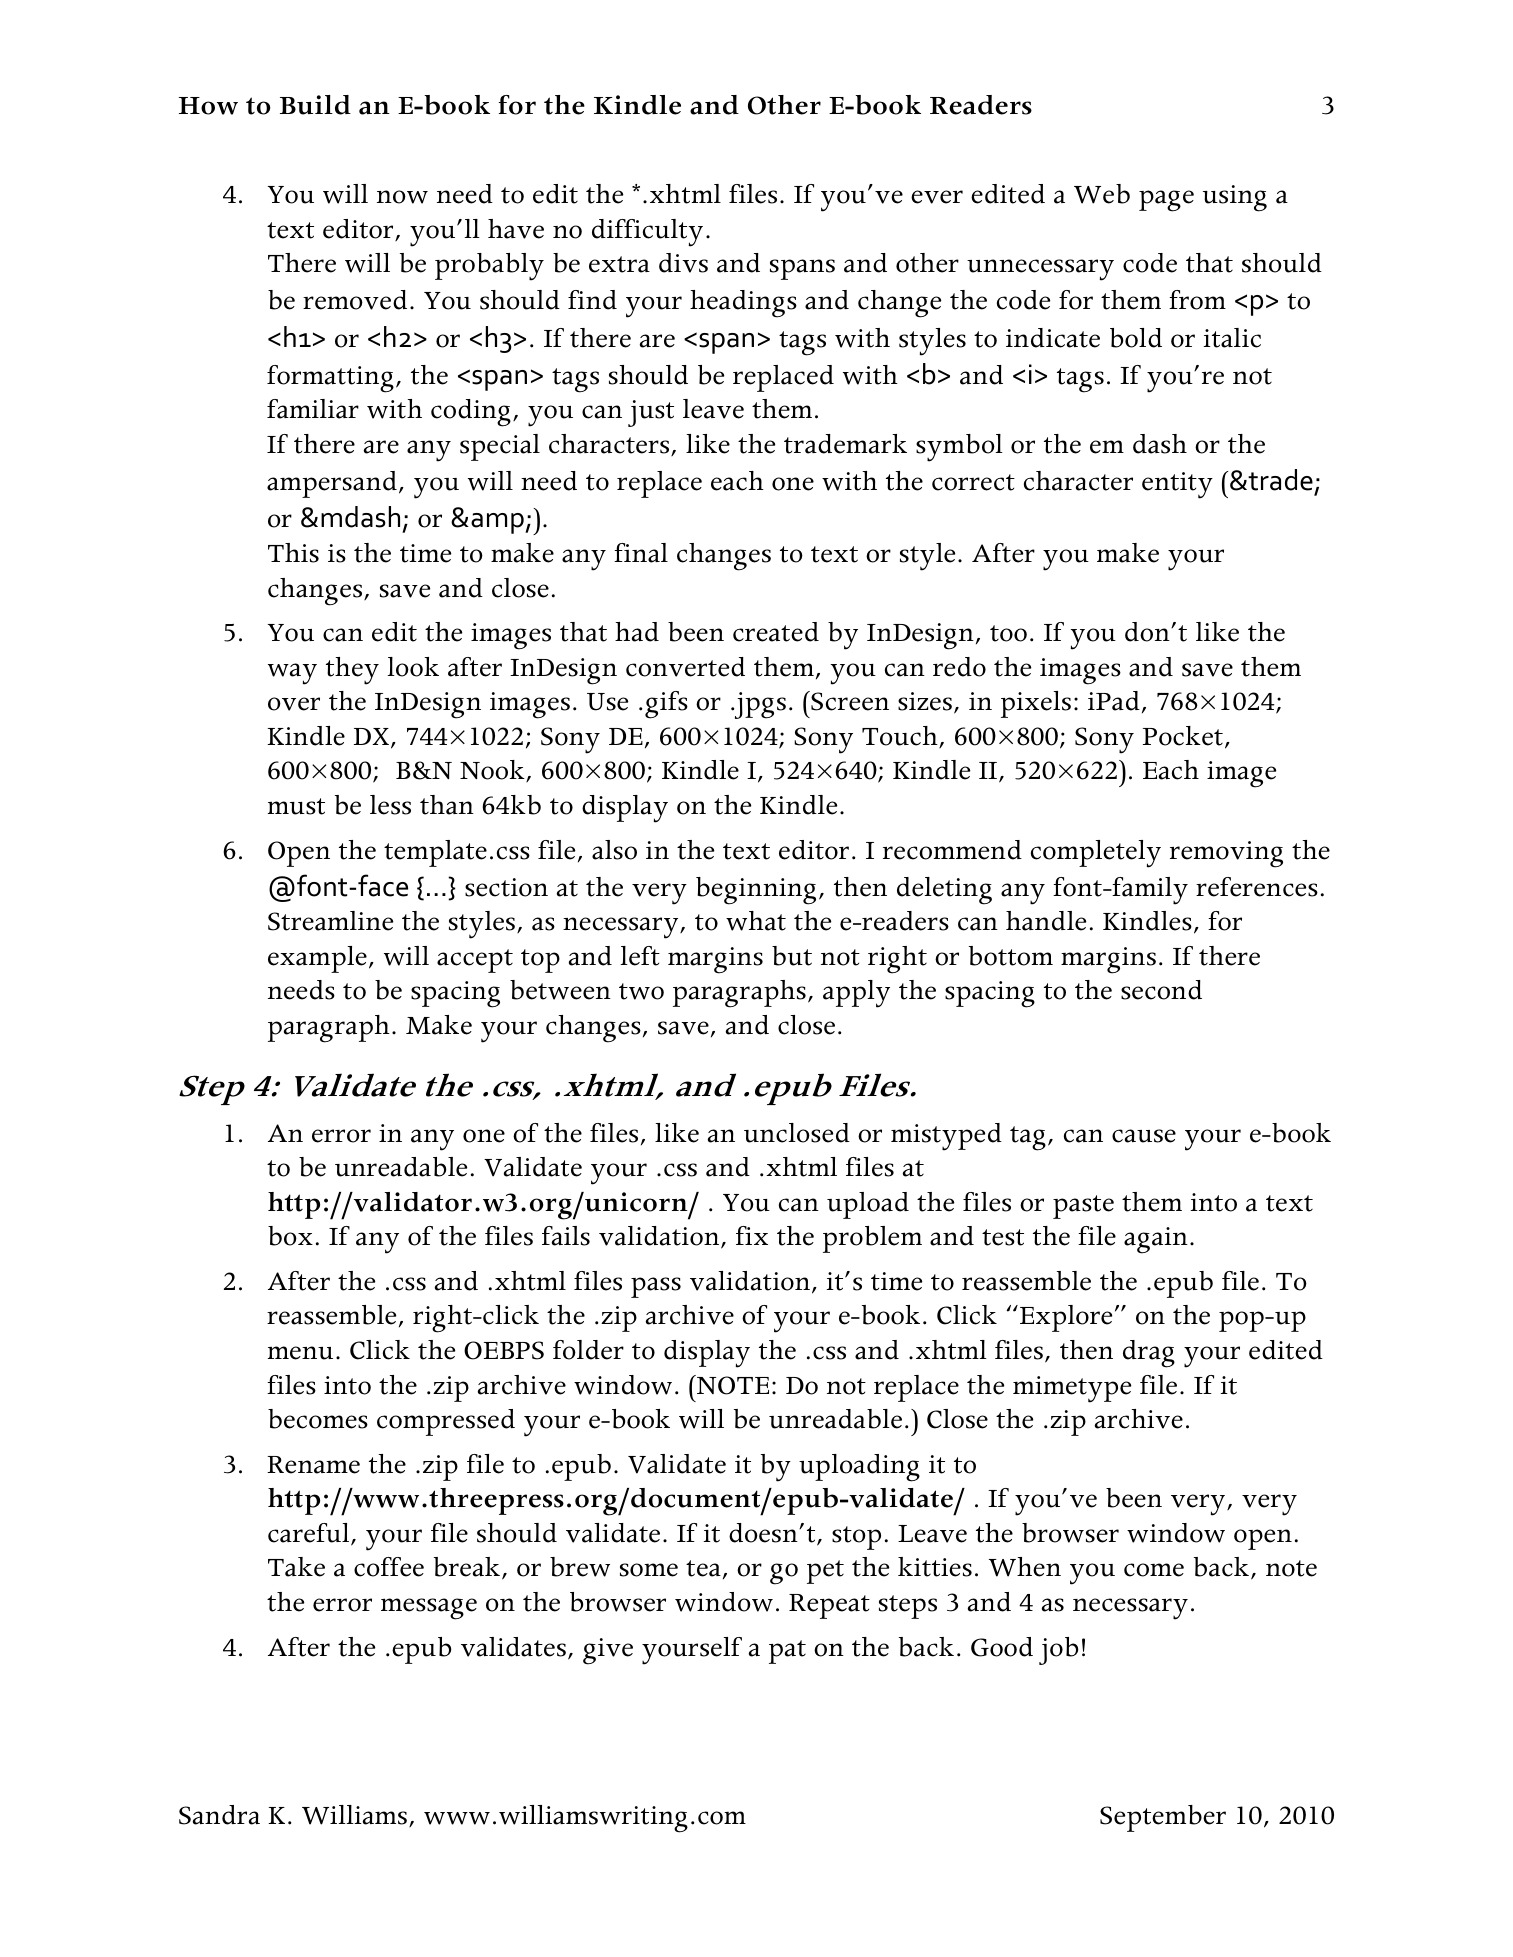 The image size is (1513, 1957). Describe the element at coordinates (1156, 1240) in the screenshot. I see `again` at that location.
